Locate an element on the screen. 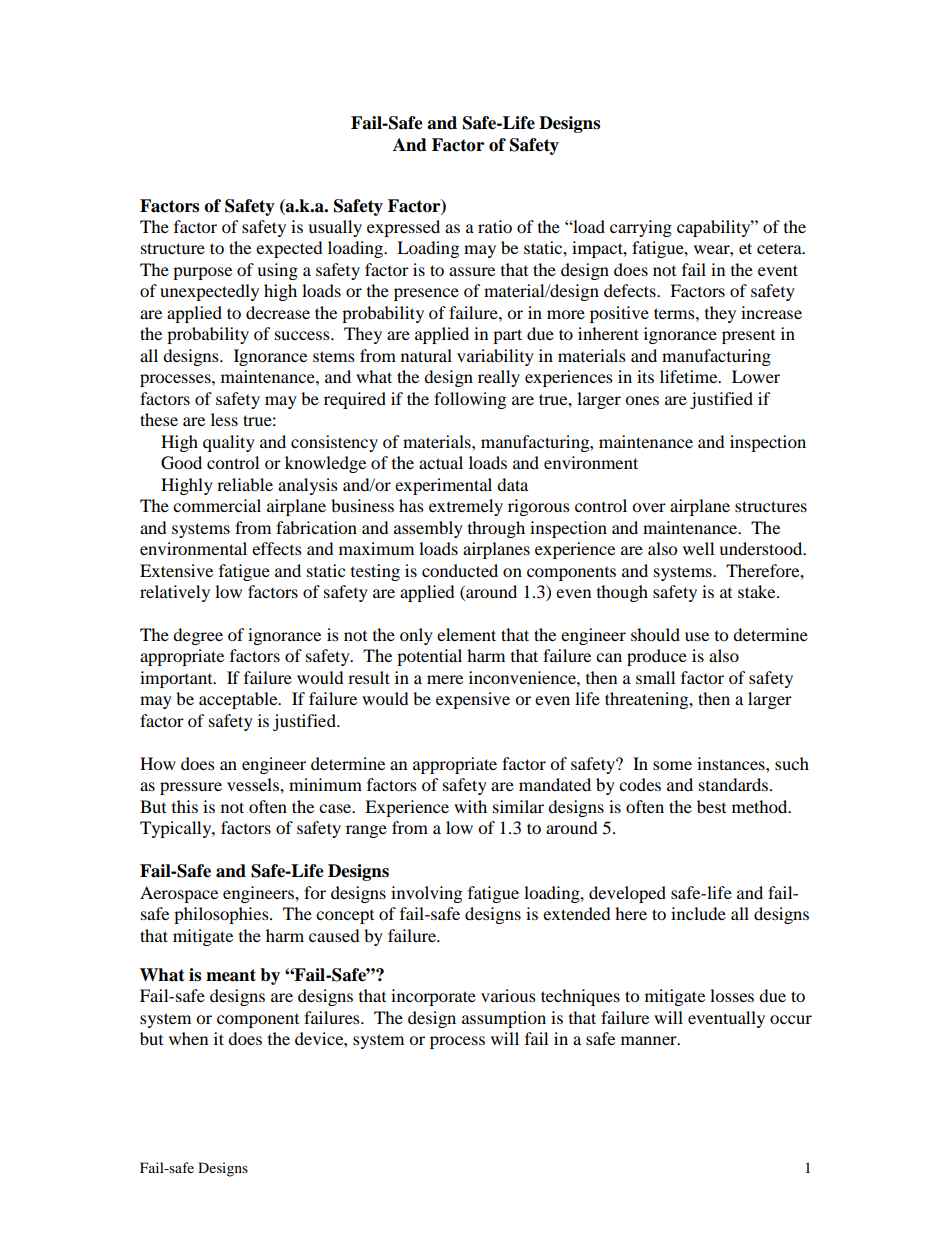  purpose is located at coordinates (202, 273).
